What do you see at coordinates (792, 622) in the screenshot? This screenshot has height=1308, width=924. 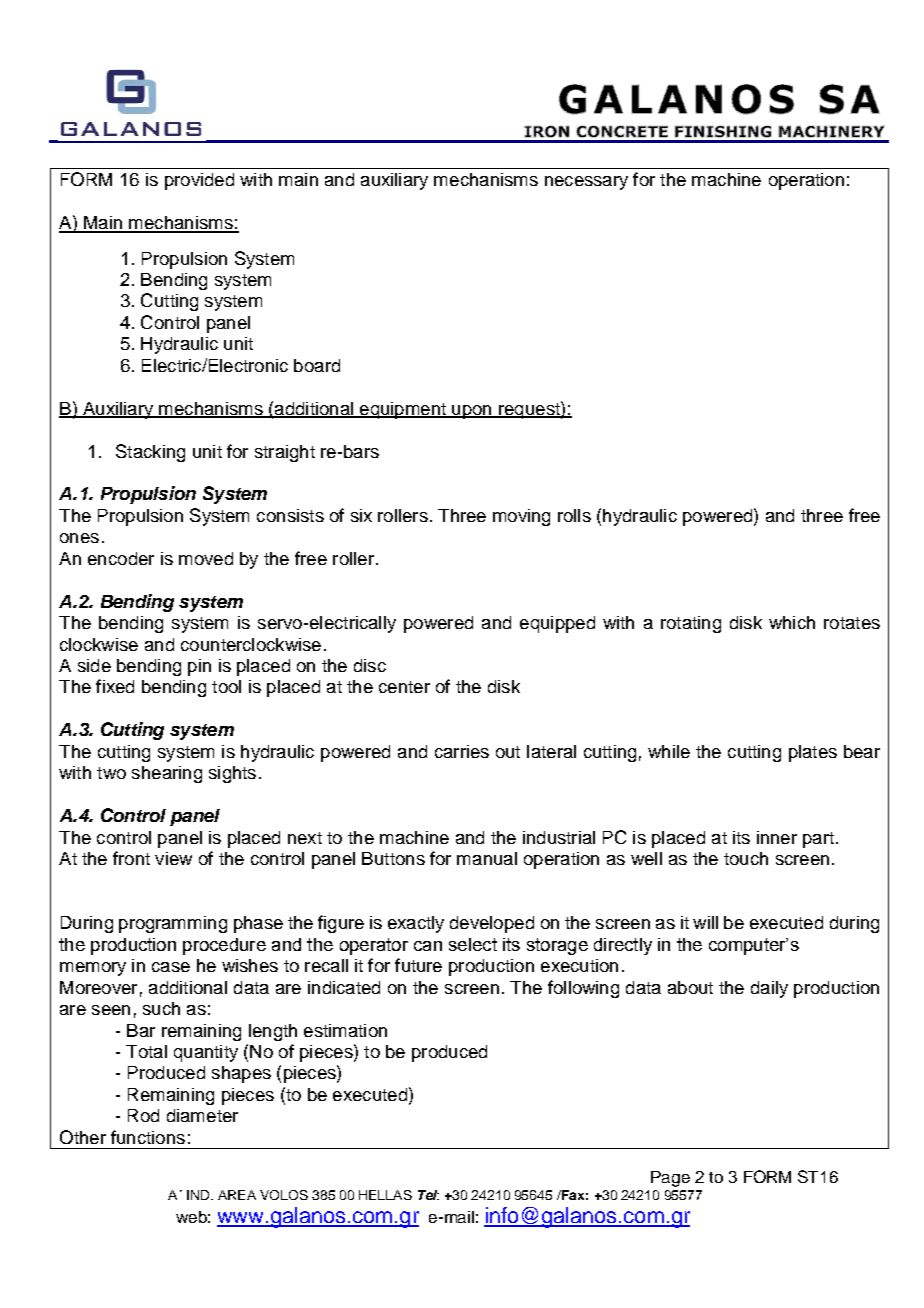 I see `which` at bounding box center [792, 622].
